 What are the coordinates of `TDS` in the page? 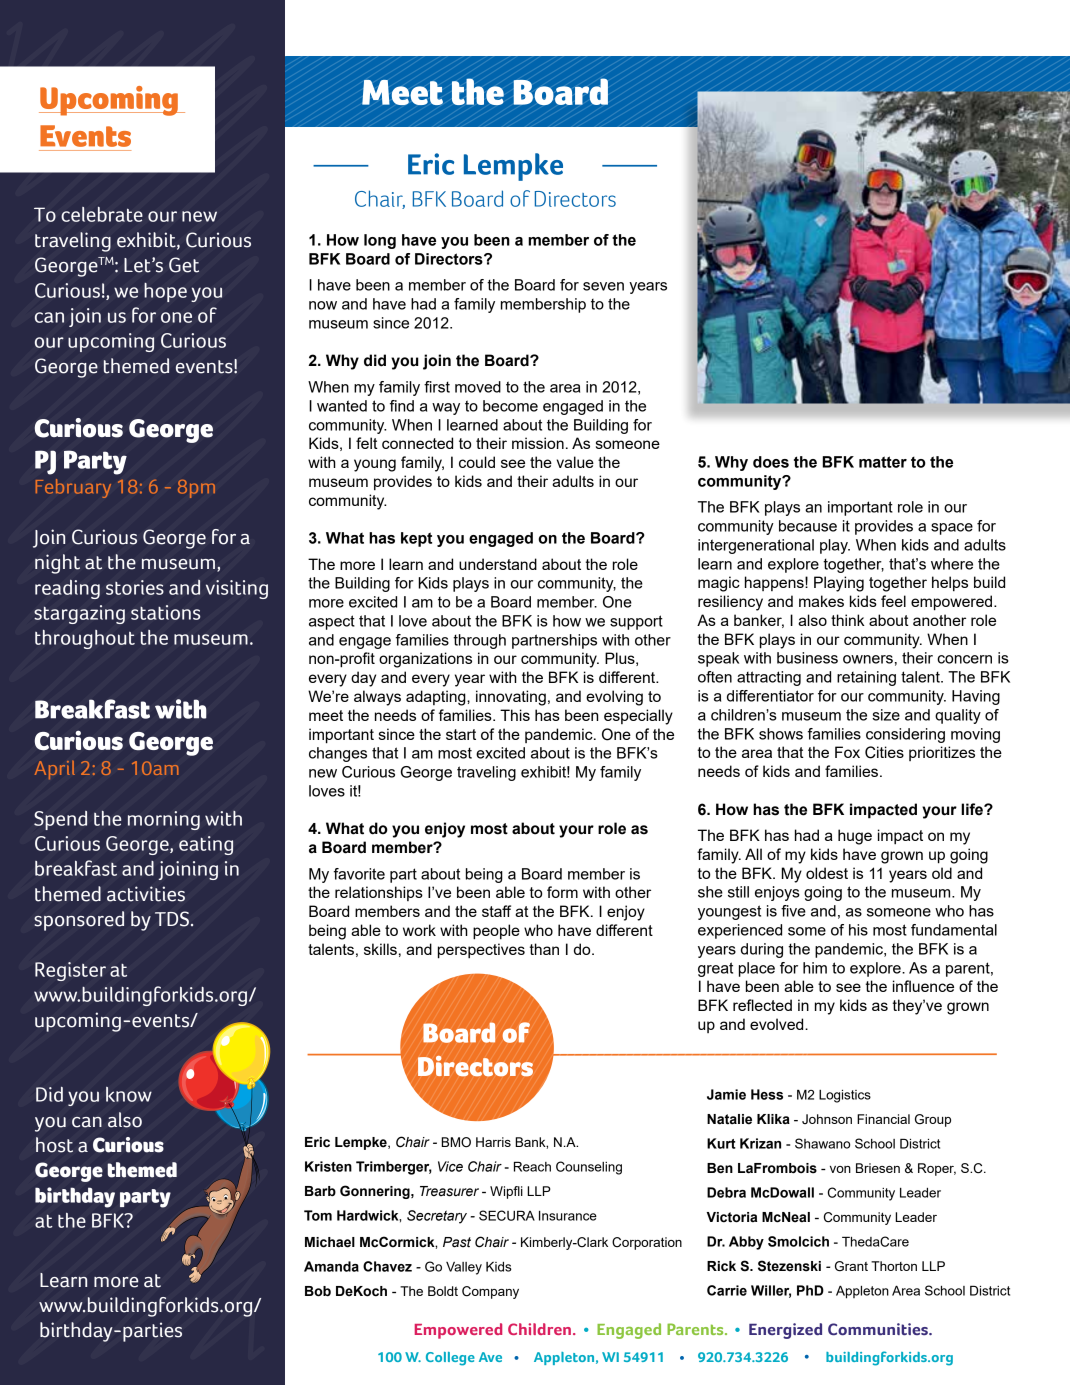 It's located at (172, 919).
